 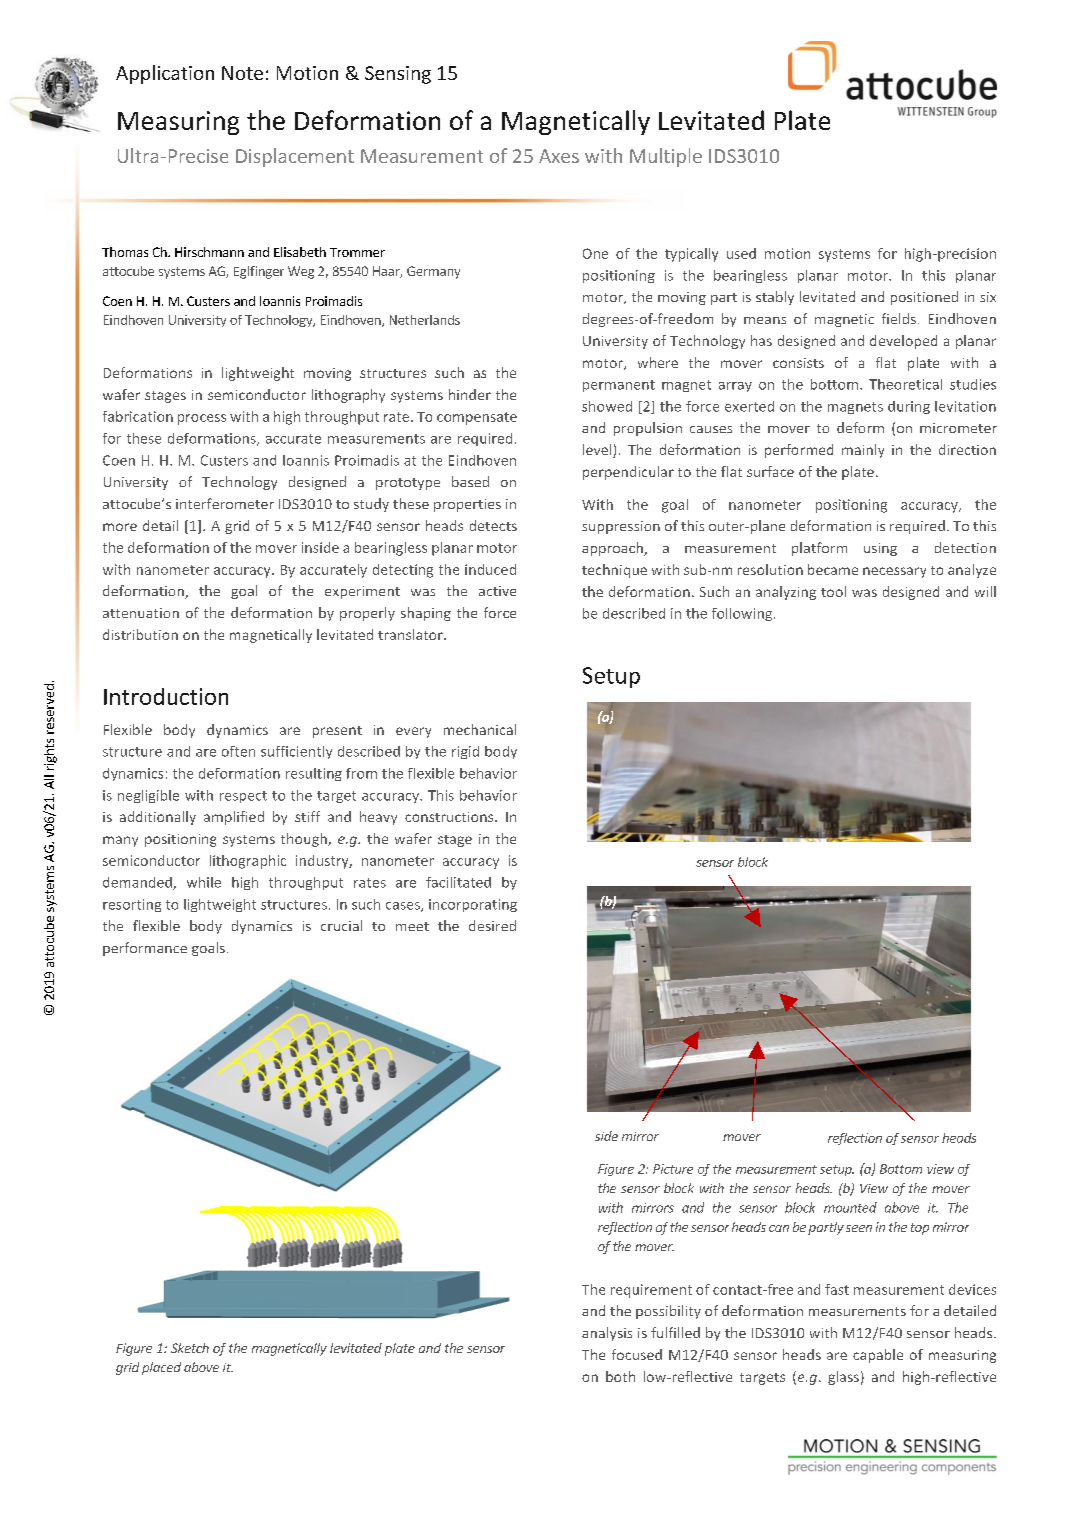 I want to click on Multiple, so click(x=666, y=157).
